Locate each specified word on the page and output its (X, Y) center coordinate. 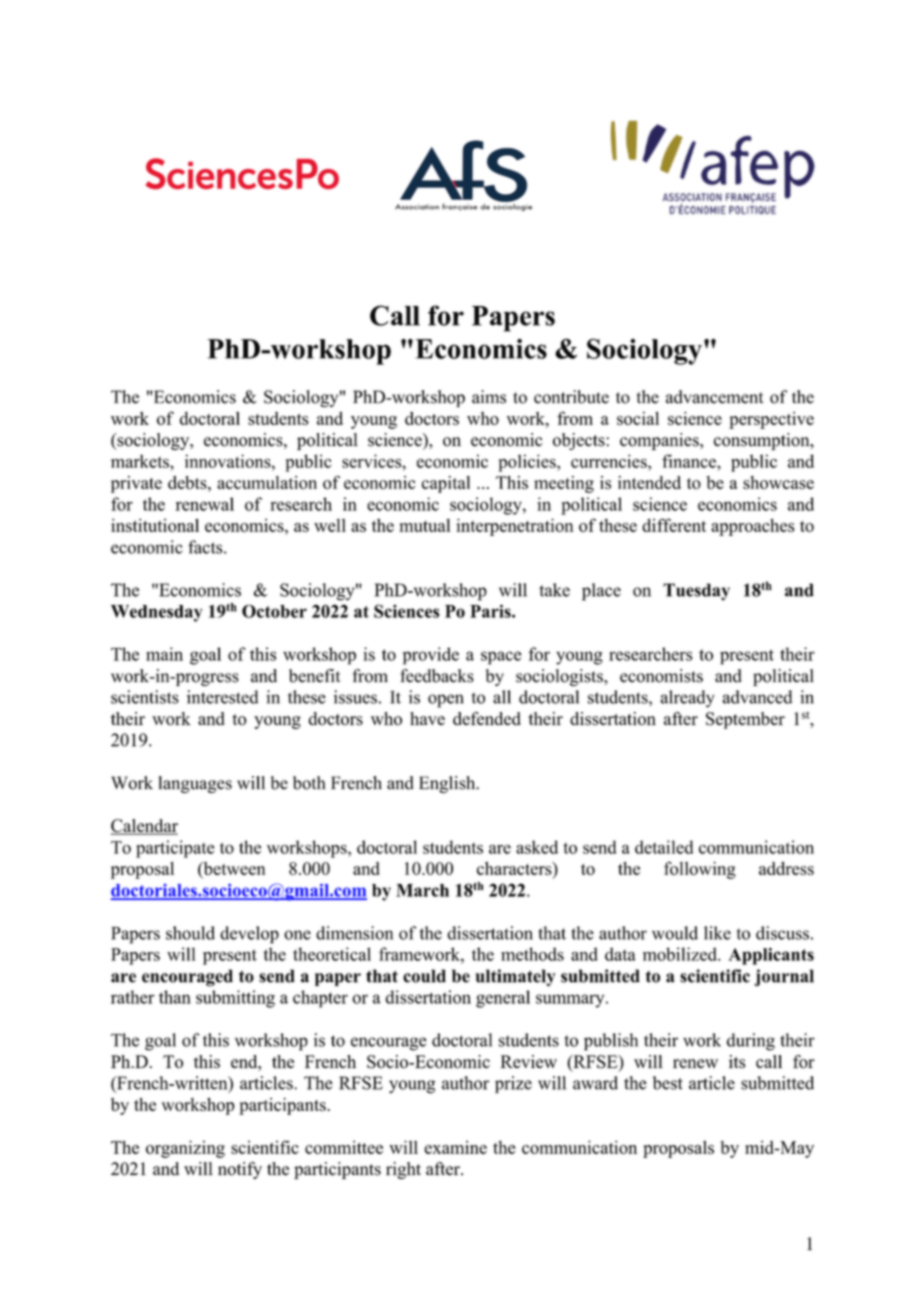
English (448, 784)
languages (195, 784)
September (745, 720)
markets (141, 461)
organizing (185, 1149)
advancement (715, 397)
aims (489, 397)
